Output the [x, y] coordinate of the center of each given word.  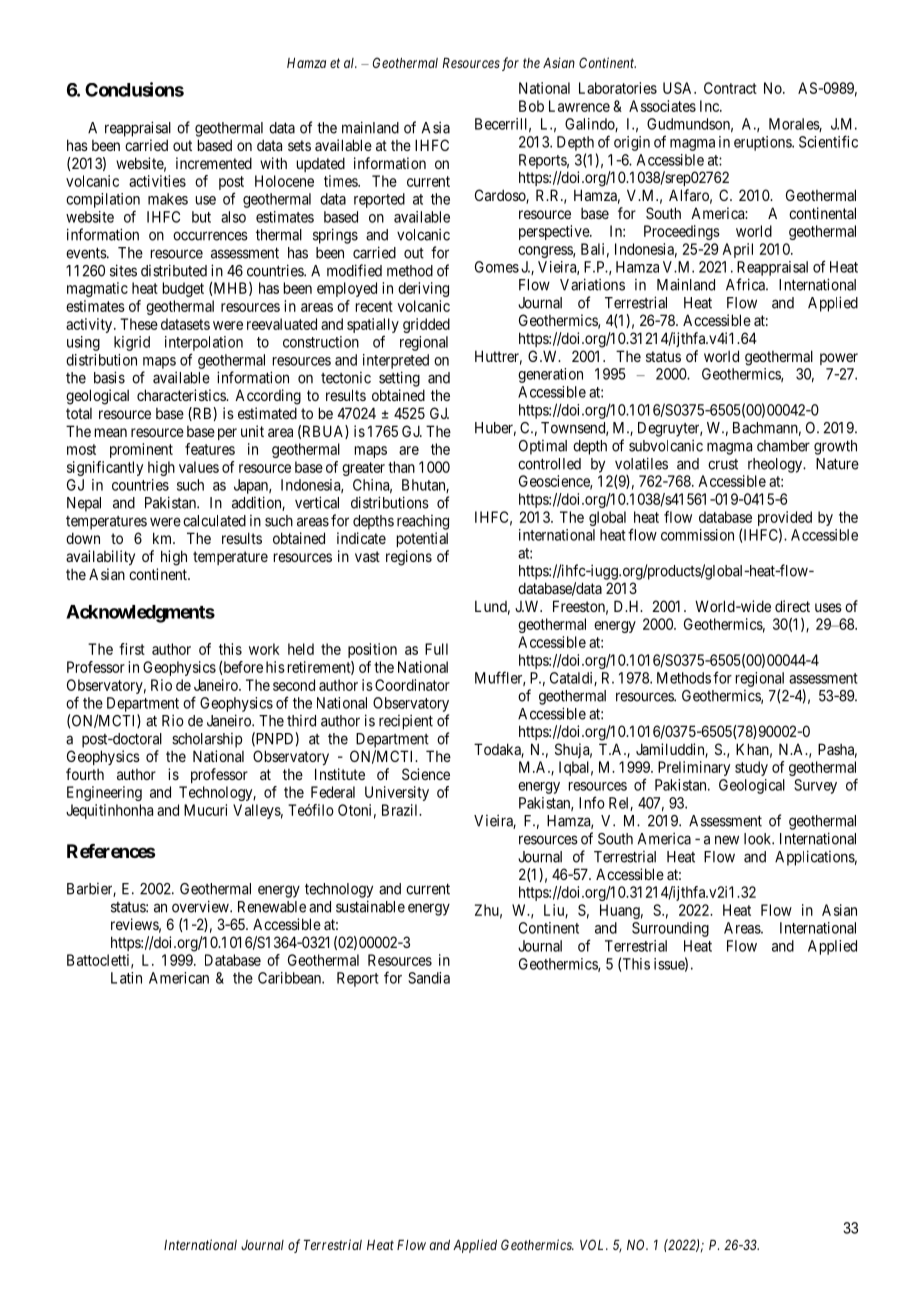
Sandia [429, 978]
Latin [126, 978]
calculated [214, 521]
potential [422, 539]
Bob [531, 106]
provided [785, 518]
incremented [214, 163]
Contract [730, 88]
